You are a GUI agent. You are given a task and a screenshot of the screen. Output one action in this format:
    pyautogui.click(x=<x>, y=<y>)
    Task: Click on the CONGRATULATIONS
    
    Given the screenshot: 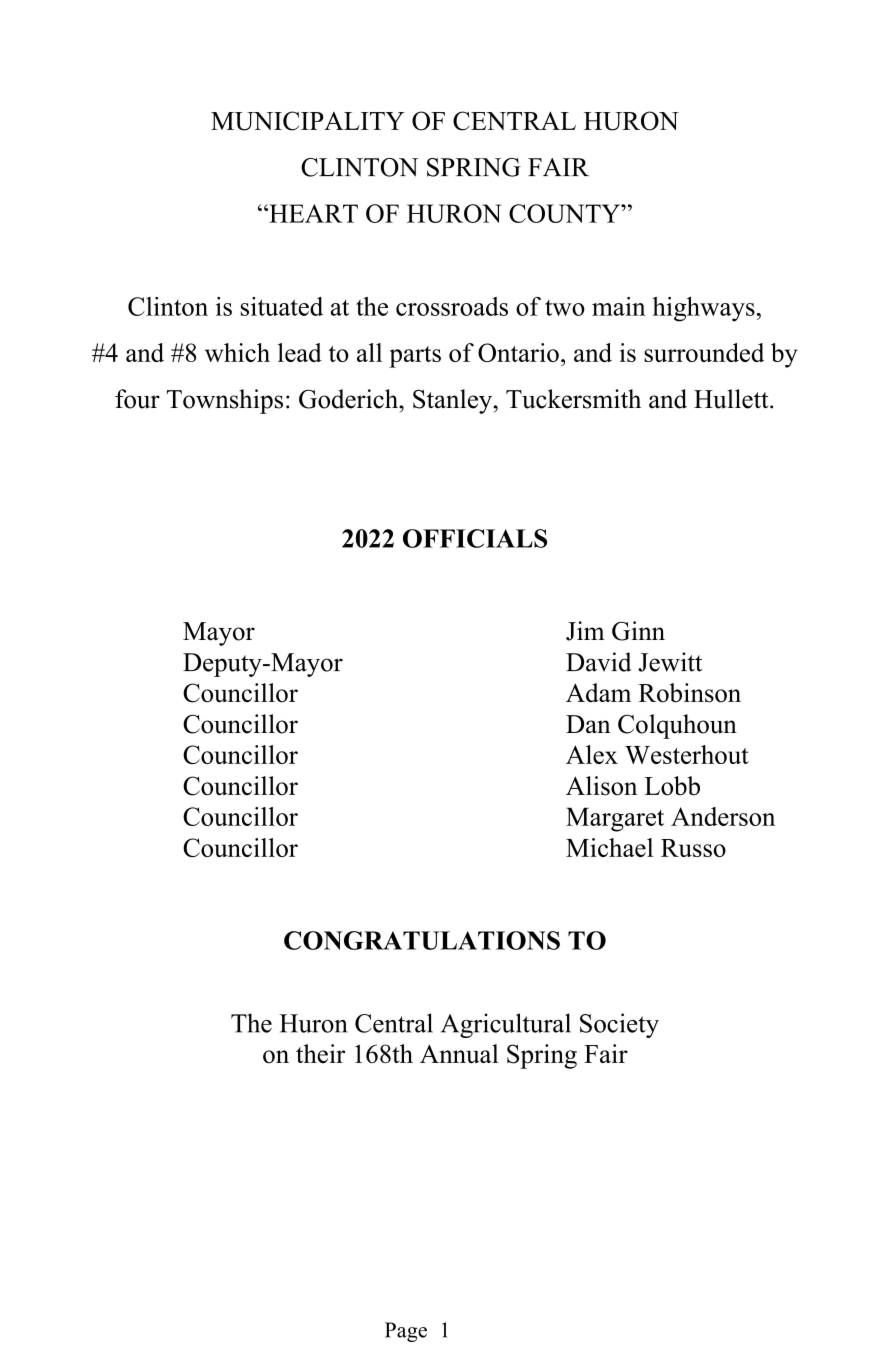 What is the action you would take?
    pyautogui.click(x=422, y=940)
